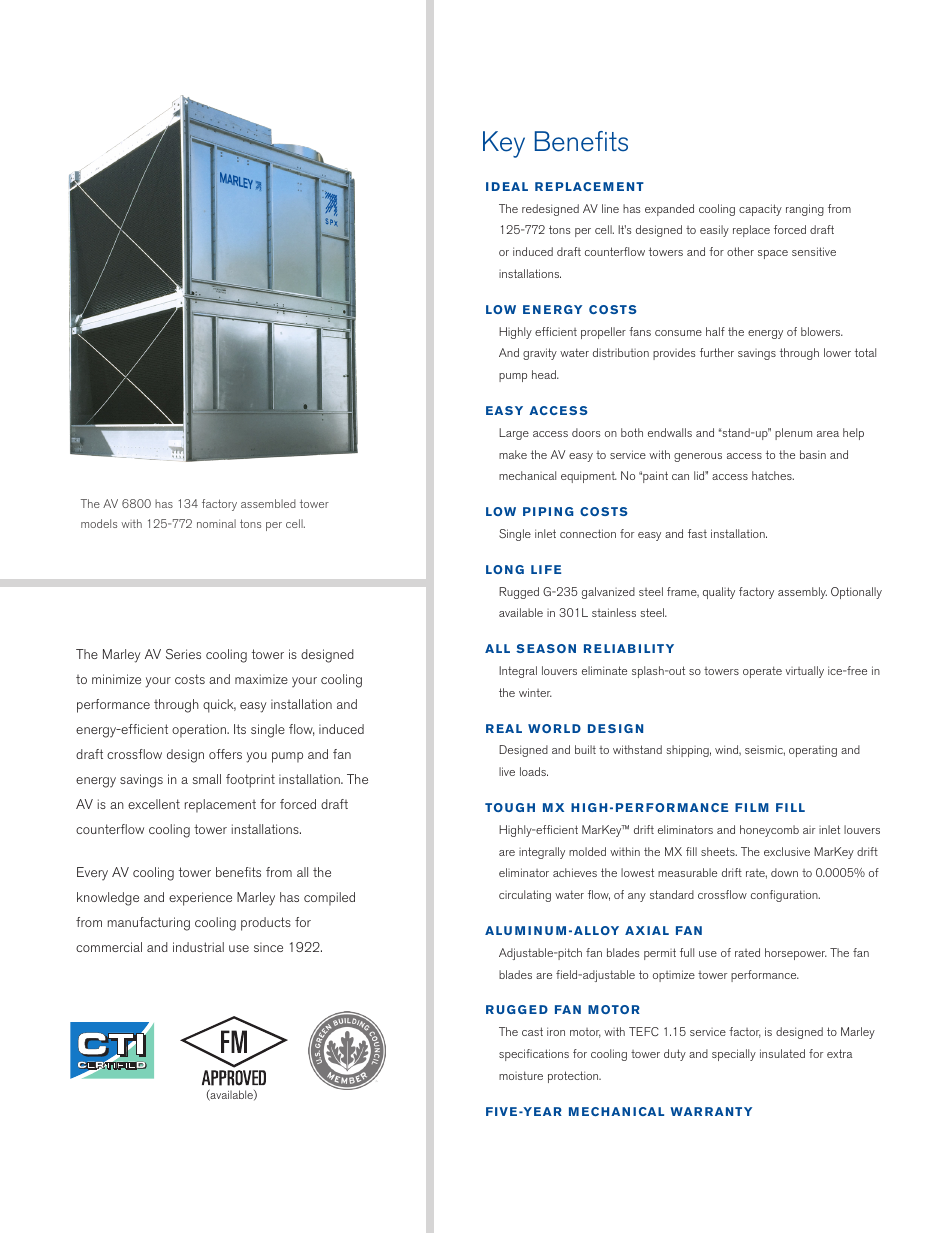 Image resolution: width=952 pixels, height=1233 pixels. Describe the element at coordinates (198, 947) in the screenshot. I see `industrial` at that location.
